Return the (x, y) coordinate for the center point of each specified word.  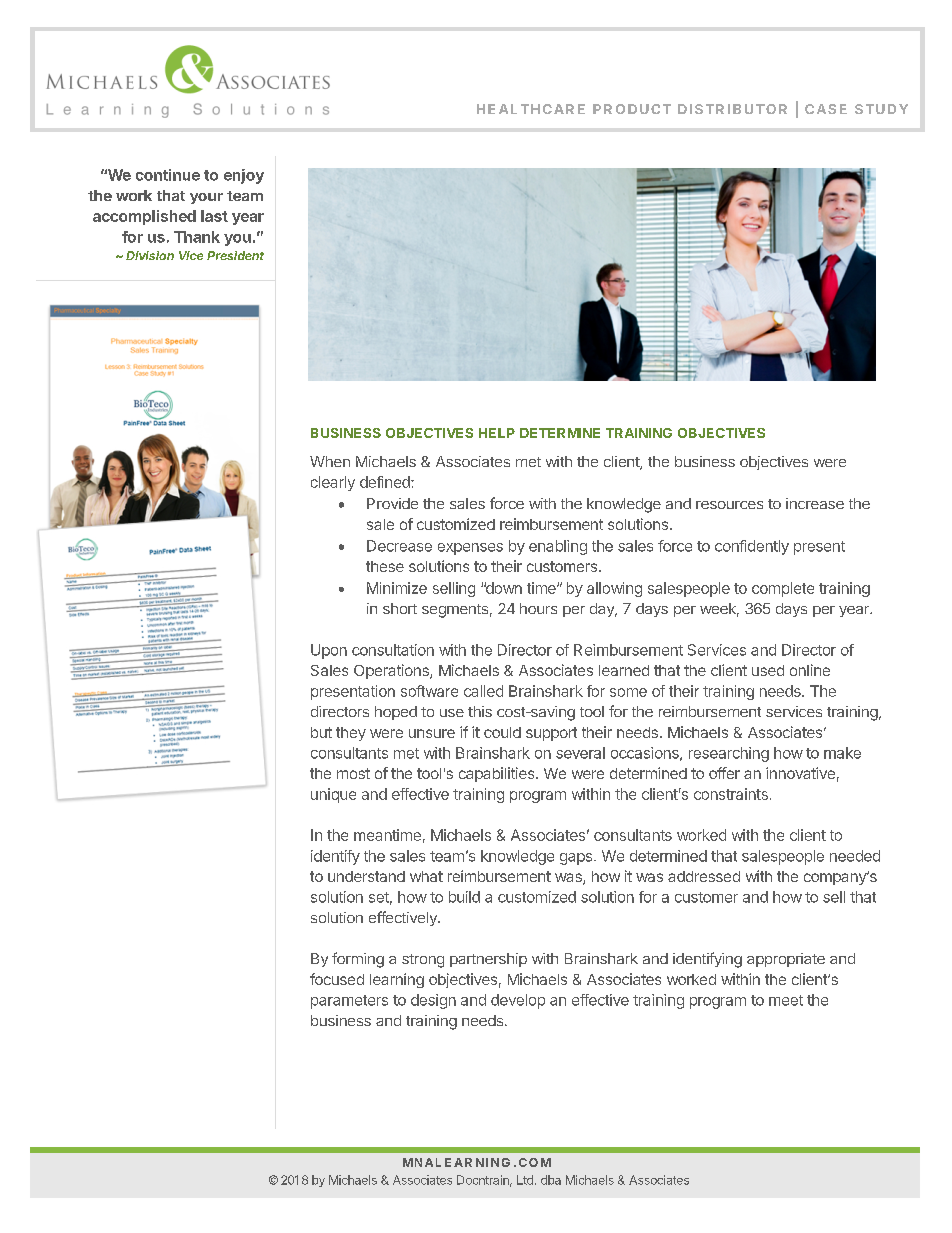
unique (333, 795)
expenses (470, 549)
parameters (349, 1002)
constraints (731, 794)
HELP (497, 433)
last (214, 216)
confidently (752, 547)
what (426, 876)
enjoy (244, 176)
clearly (333, 483)
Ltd (525, 1180)
